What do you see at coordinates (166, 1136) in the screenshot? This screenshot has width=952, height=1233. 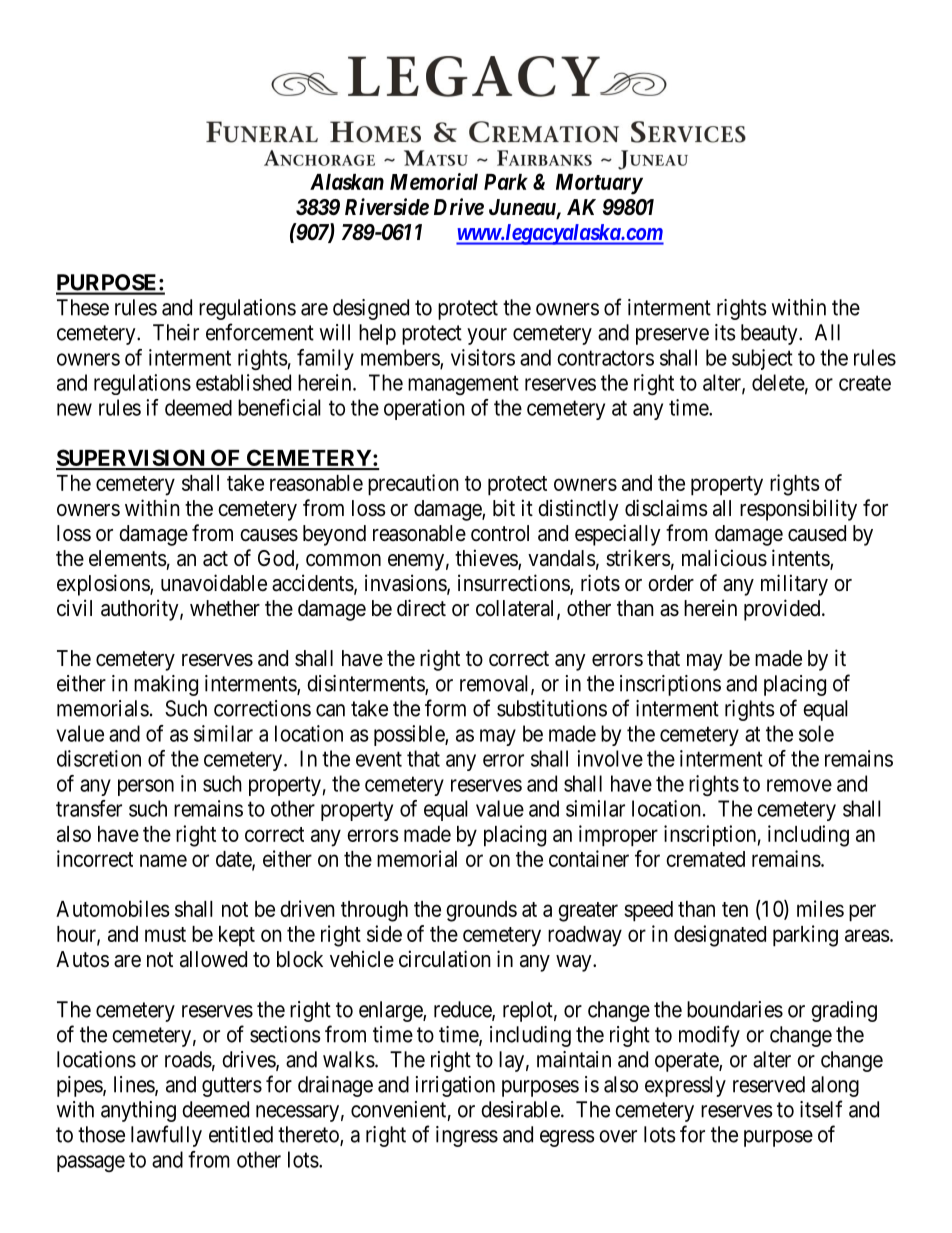 I see `lawfully` at bounding box center [166, 1136].
